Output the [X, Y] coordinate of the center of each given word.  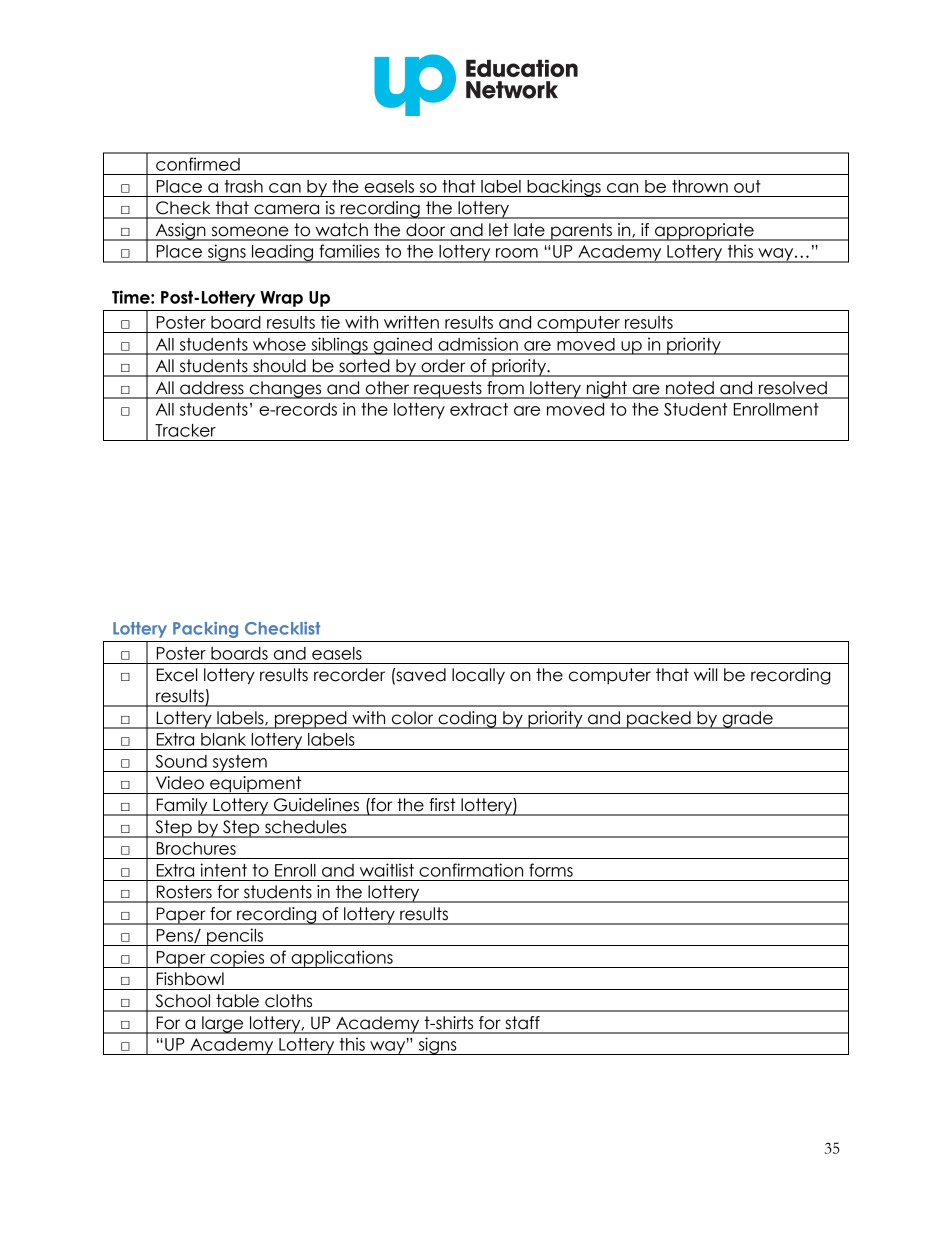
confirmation [471, 870]
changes [285, 390]
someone [250, 231]
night [607, 390]
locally [478, 676]
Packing [205, 630]
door [425, 230]
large [223, 1025]
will [705, 674]
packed [659, 720]
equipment [256, 785]
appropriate [704, 232]
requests [448, 390]
